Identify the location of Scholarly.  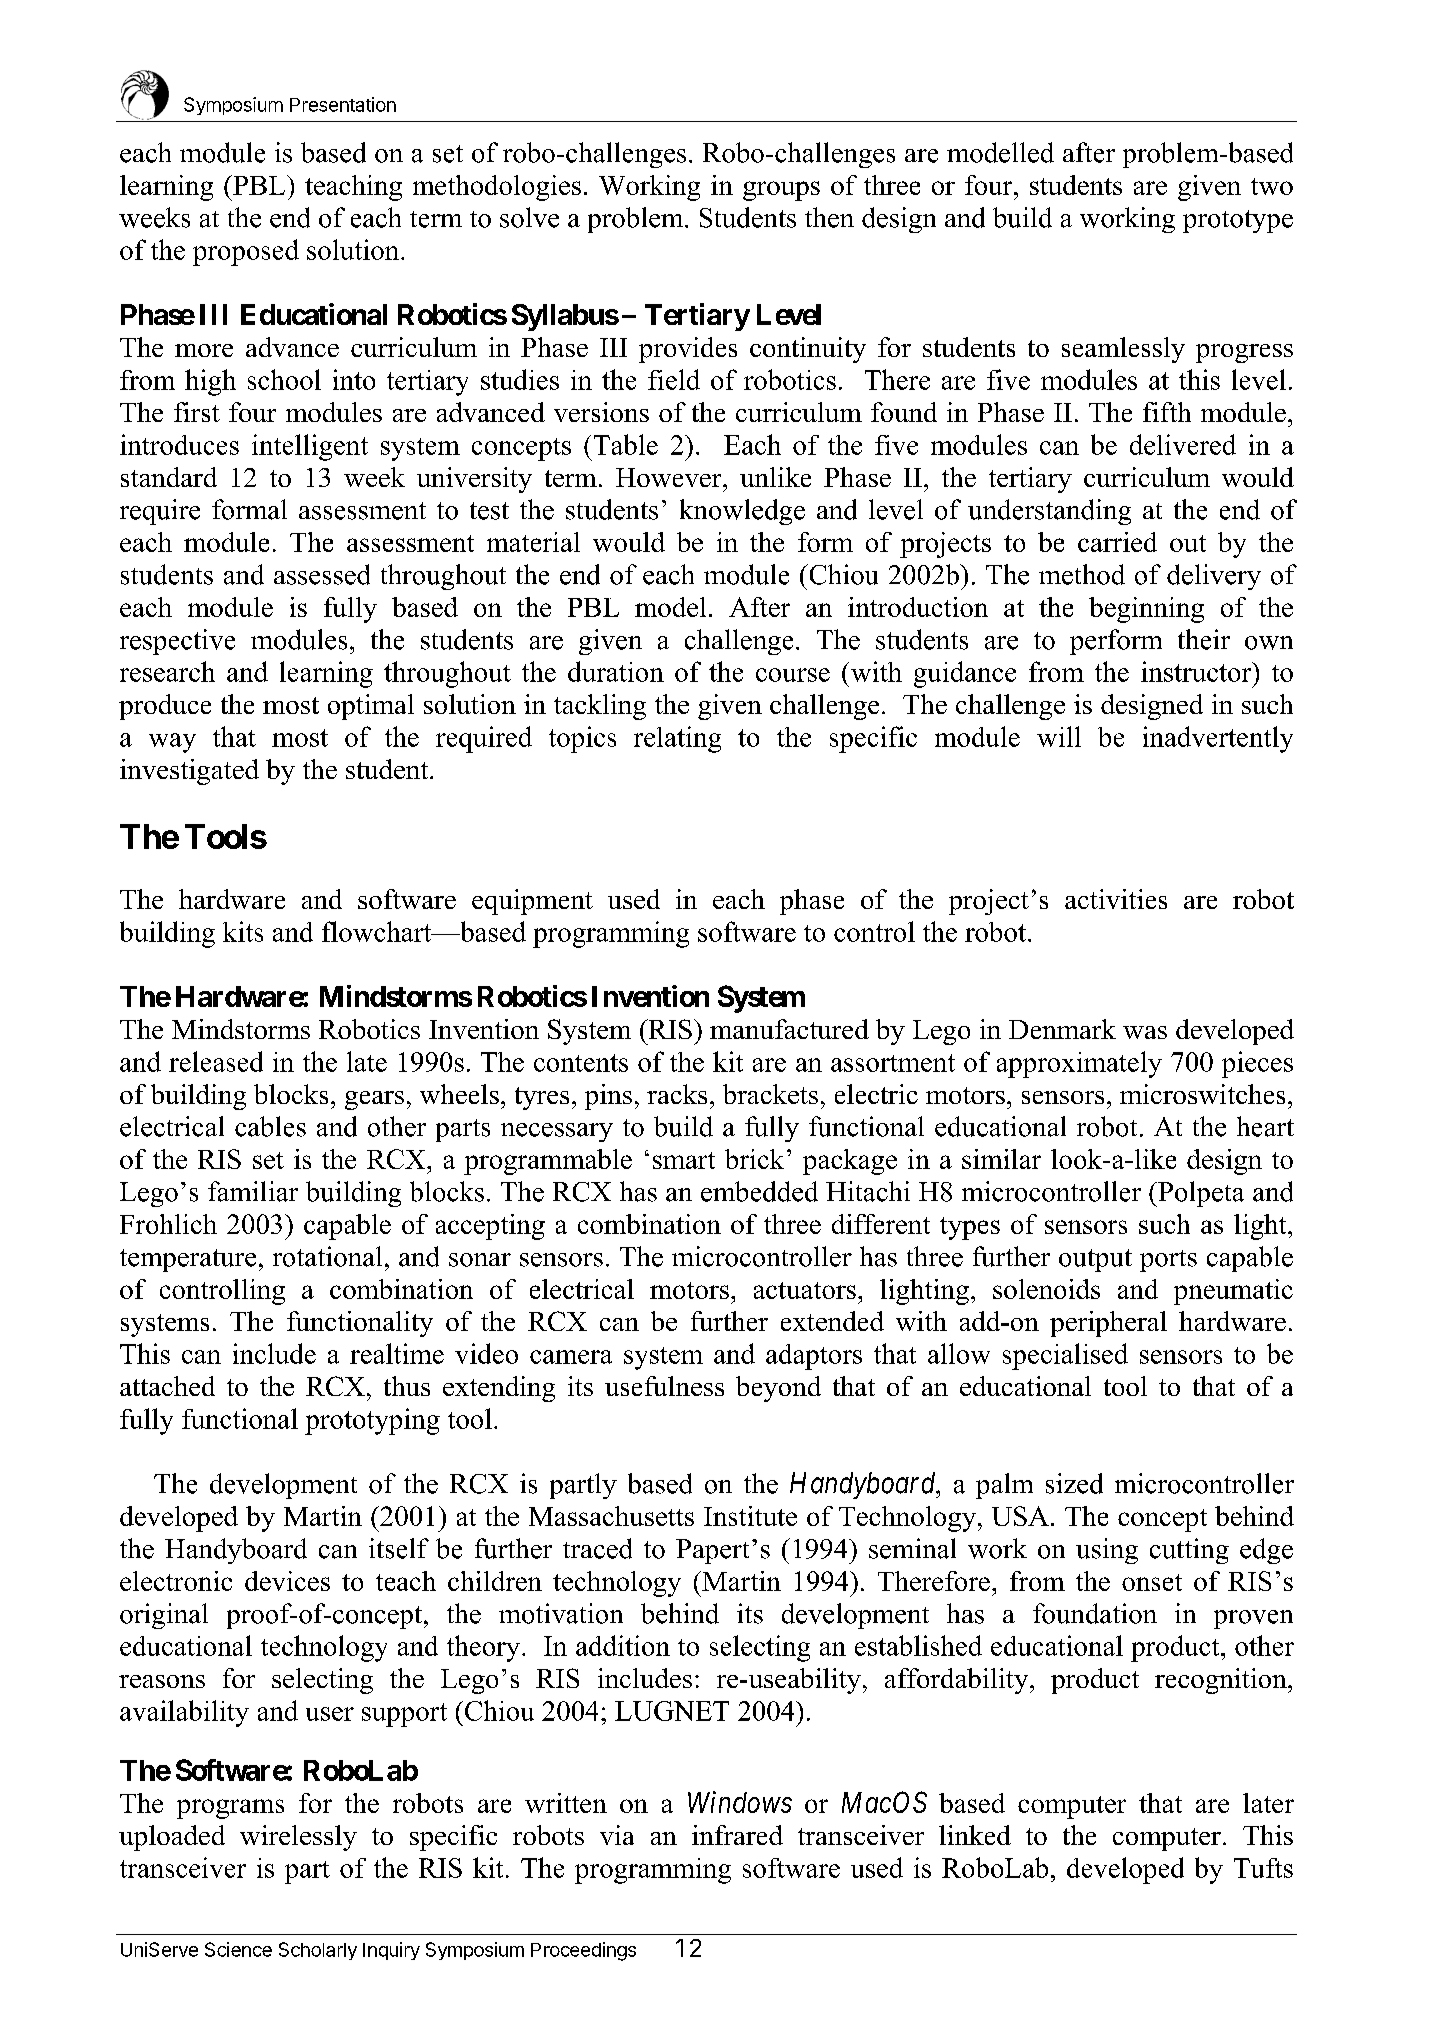
(318, 1951).
